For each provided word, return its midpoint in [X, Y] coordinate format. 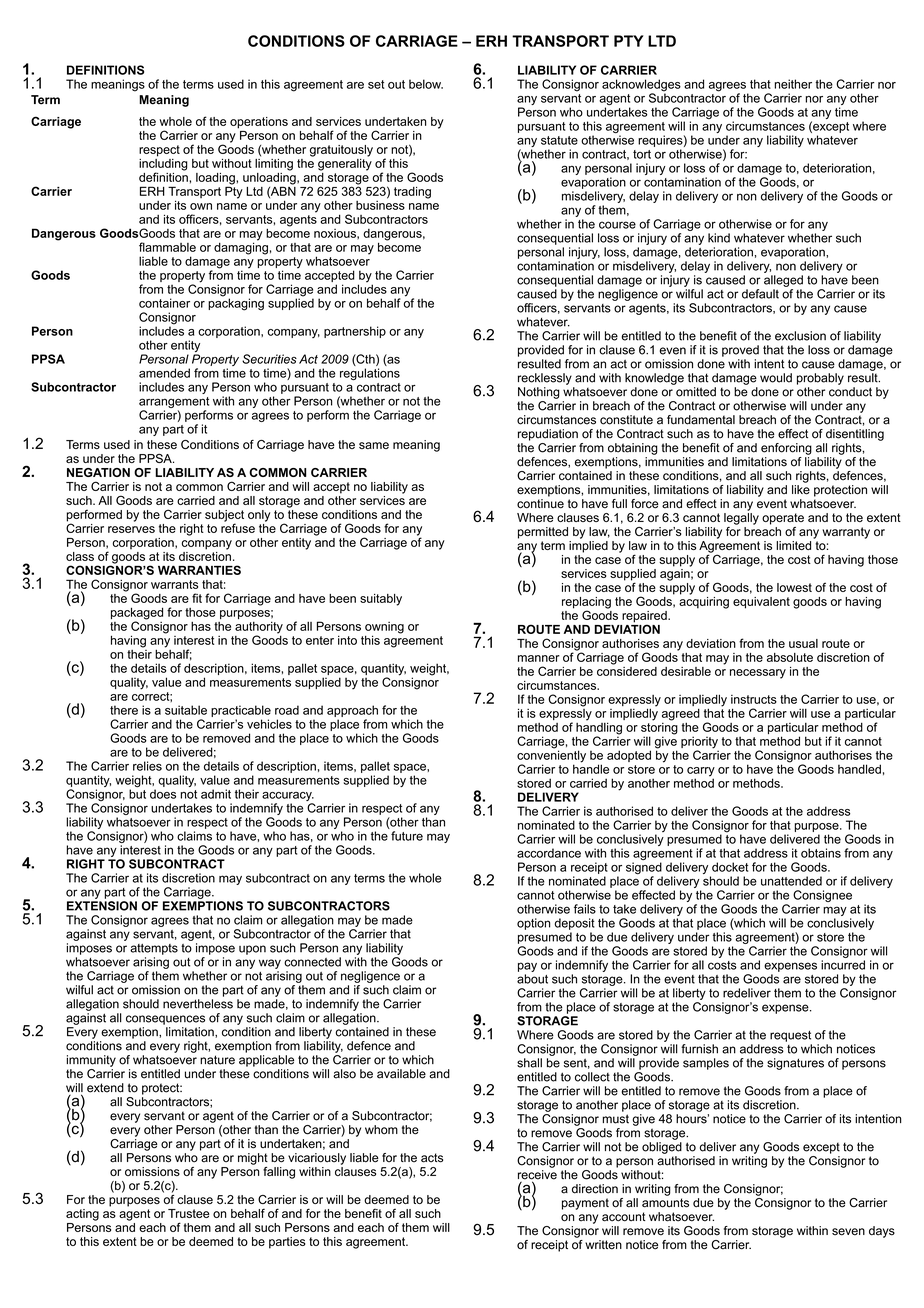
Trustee [188, 1213]
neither [793, 84]
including [163, 164]
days [882, 1232]
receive [537, 1176]
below [426, 84]
